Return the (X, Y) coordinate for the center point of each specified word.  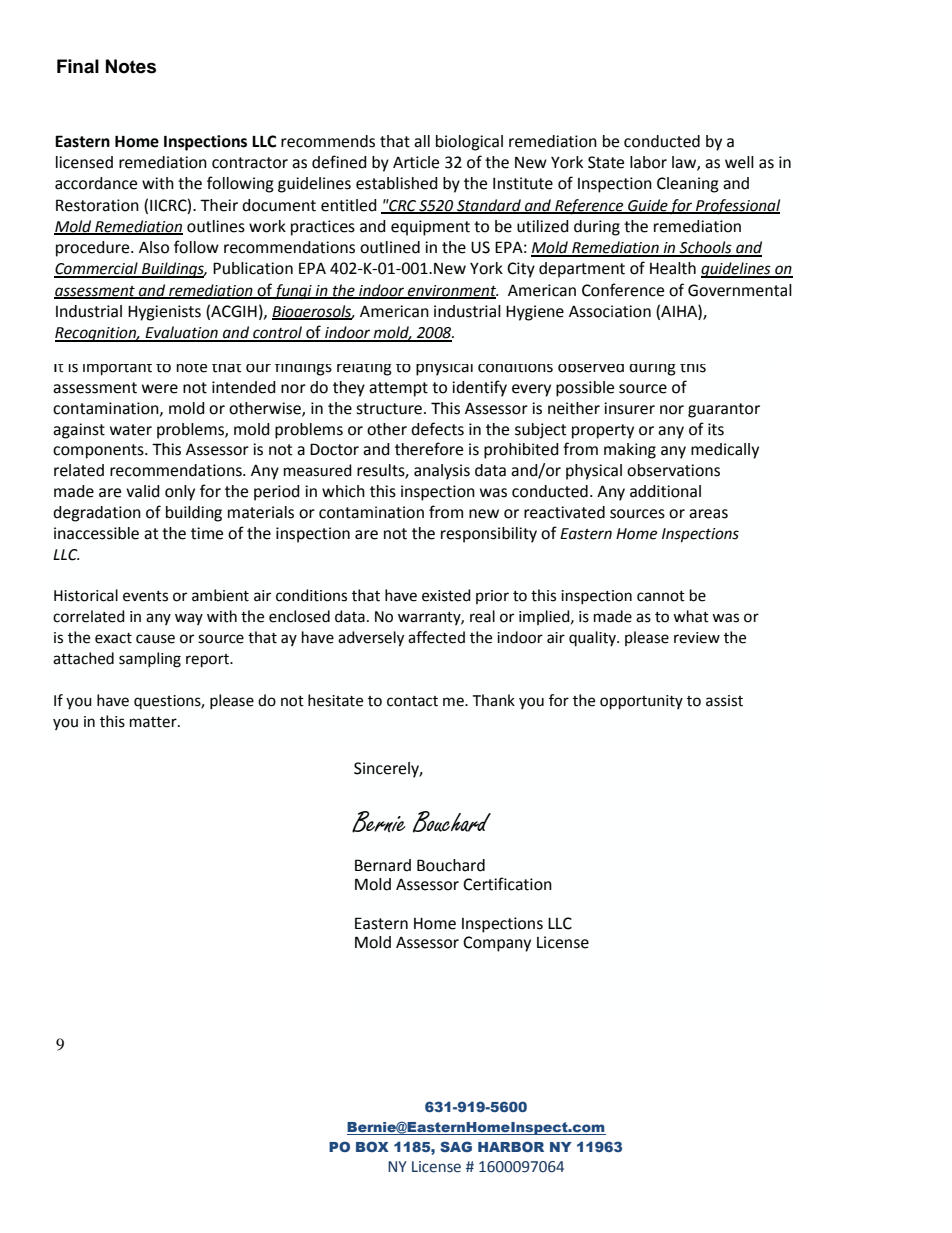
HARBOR (511, 1146)
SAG (456, 1146)
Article (416, 162)
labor (648, 162)
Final (78, 66)
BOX (372, 1146)
